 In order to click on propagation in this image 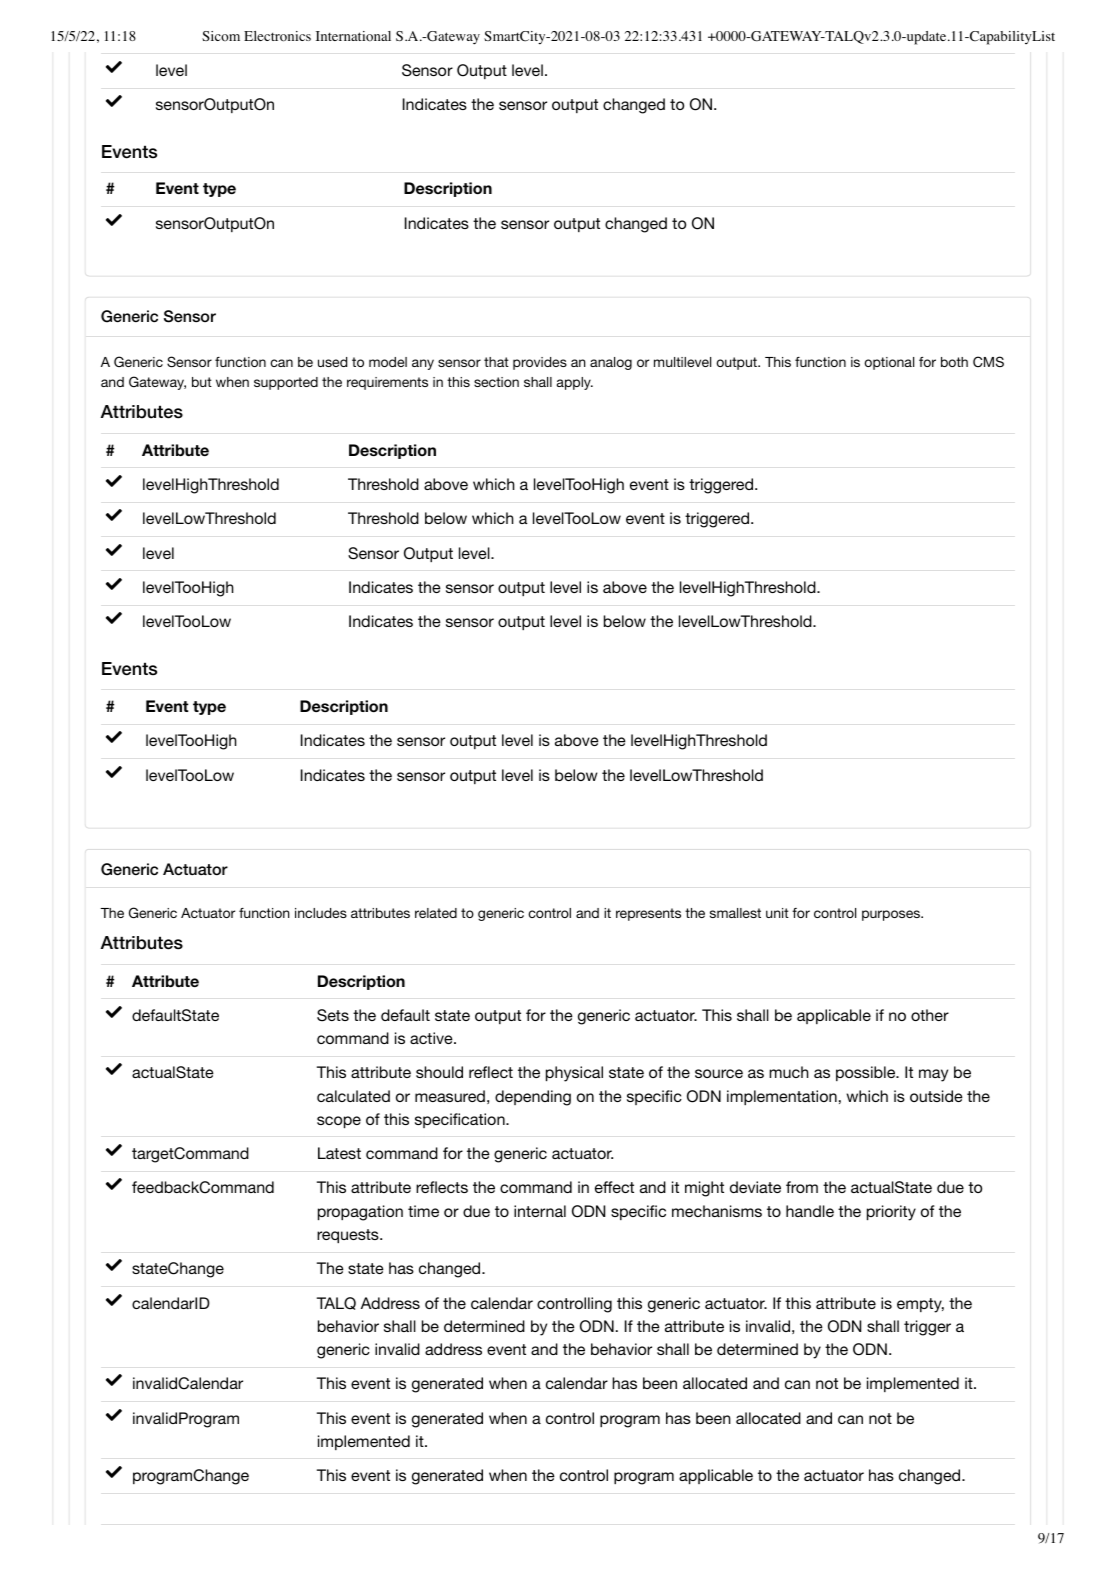, I will do `click(360, 1213)`.
